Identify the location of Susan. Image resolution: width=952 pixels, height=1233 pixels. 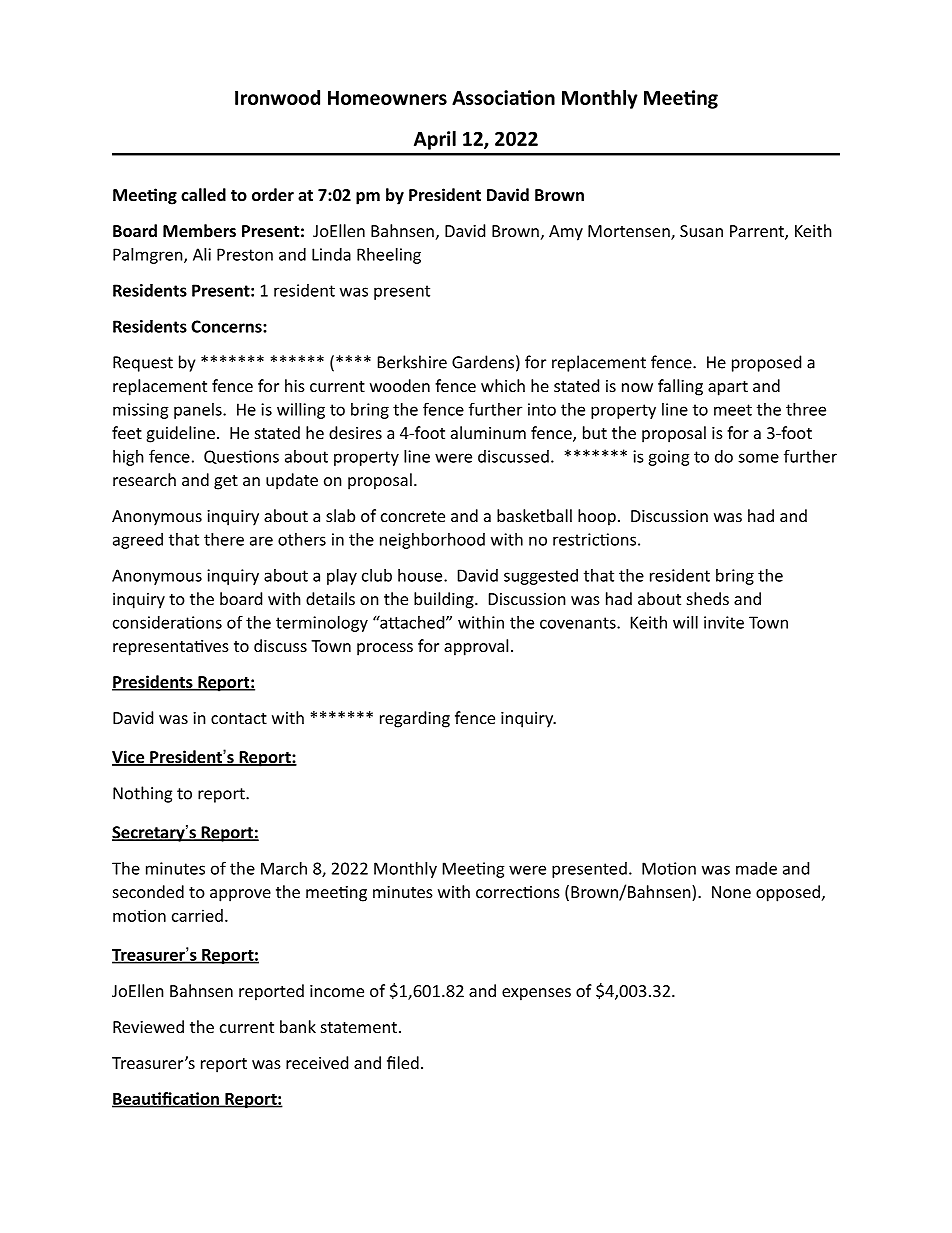
(701, 231).
